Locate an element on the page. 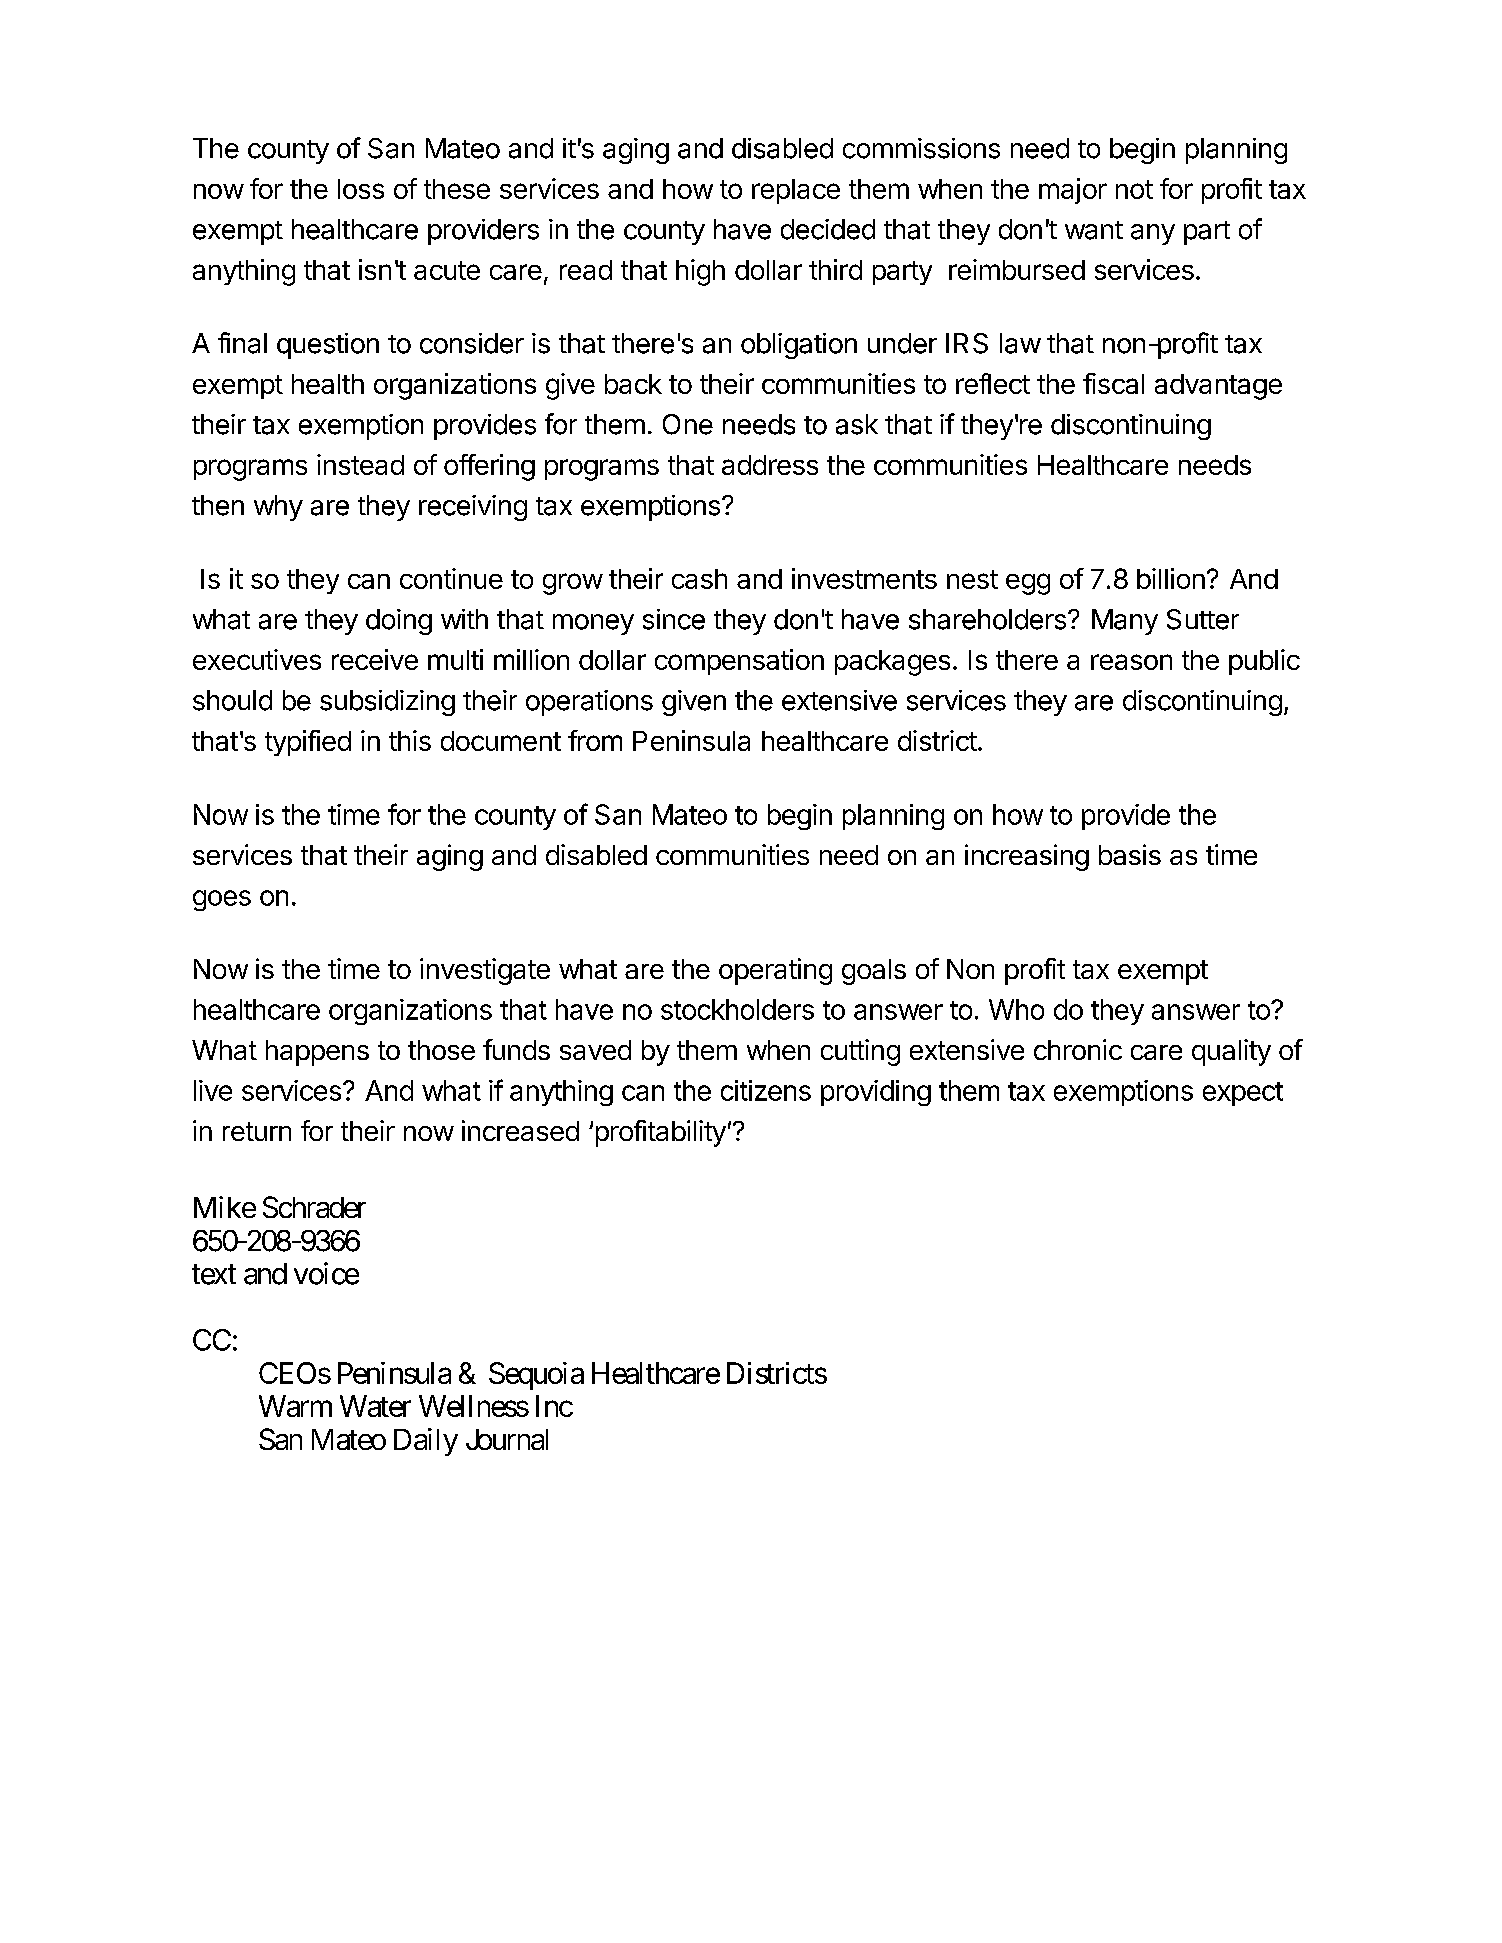  citizens is located at coordinates (766, 1090).
